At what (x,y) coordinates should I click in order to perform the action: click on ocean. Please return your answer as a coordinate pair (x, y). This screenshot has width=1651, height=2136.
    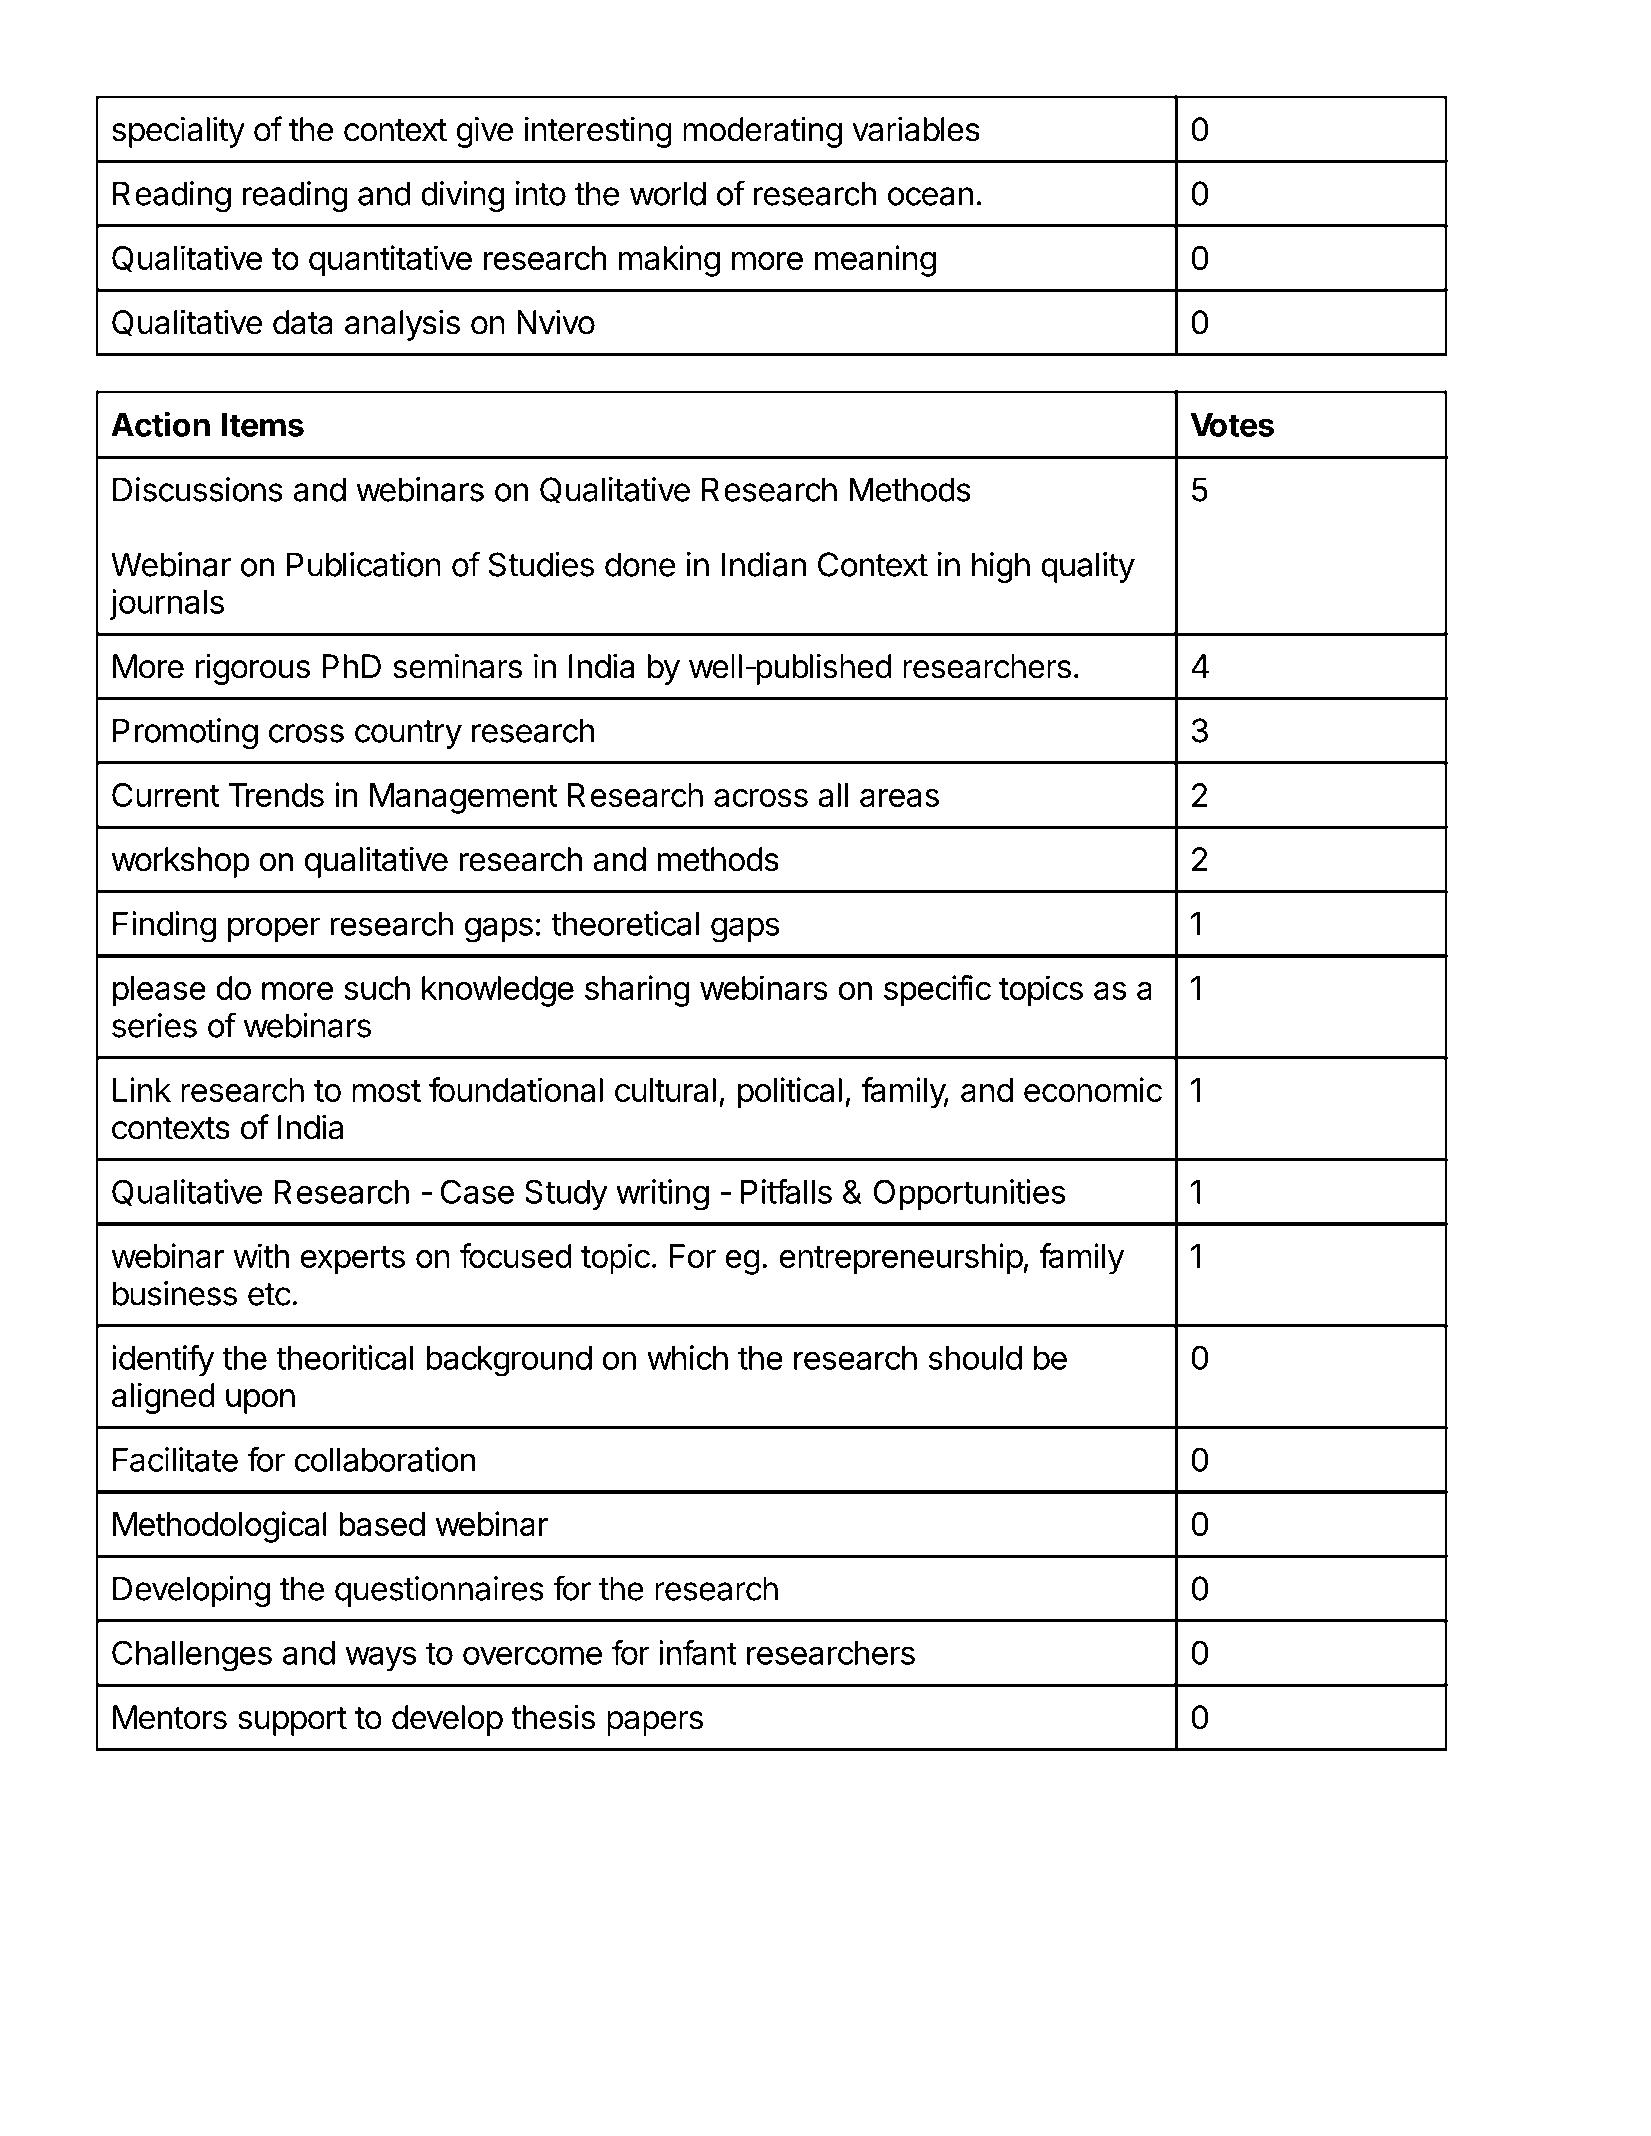
    Looking at the image, I should click on (930, 196).
